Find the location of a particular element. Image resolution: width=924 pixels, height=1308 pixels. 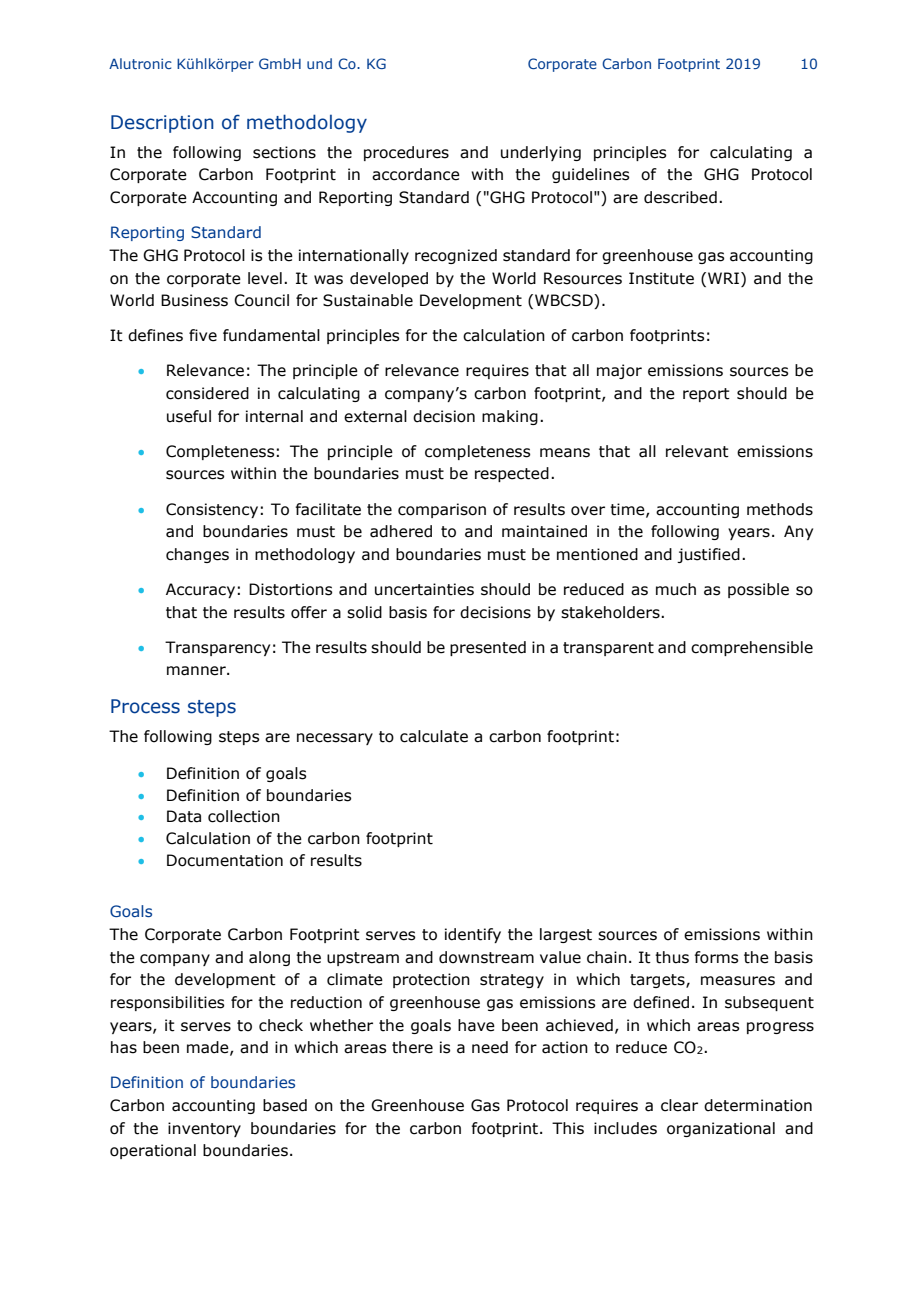

need is located at coordinates (490, 1047).
